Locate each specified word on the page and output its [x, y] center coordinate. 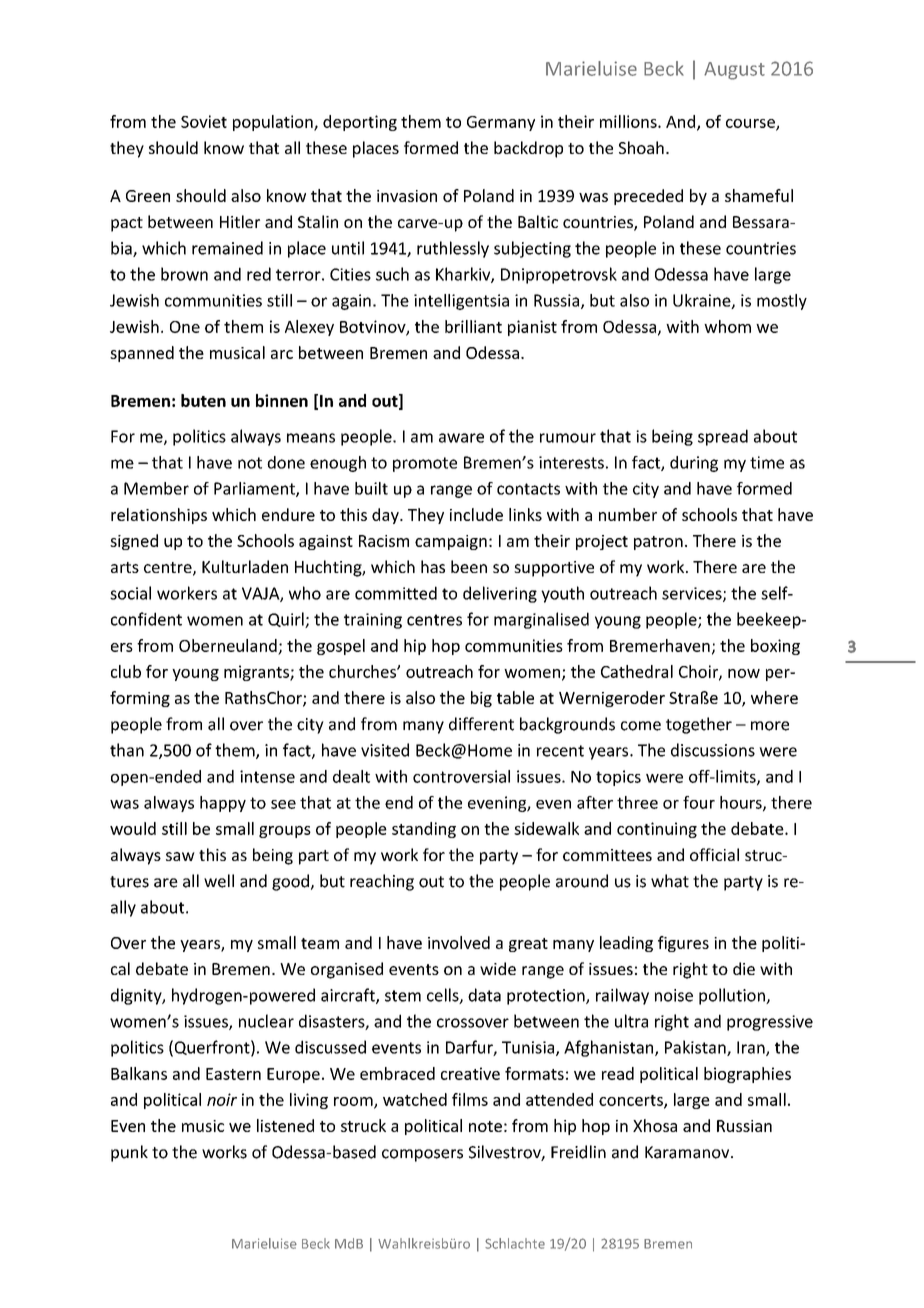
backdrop [528, 149]
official [714, 854]
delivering [500, 594]
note [485, 1126]
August [734, 71]
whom [727, 326]
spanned [142, 354]
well [219, 881]
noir [222, 1099]
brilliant [473, 326]
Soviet [204, 121]
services [693, 594]
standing [424, 830]
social [130, 593]
